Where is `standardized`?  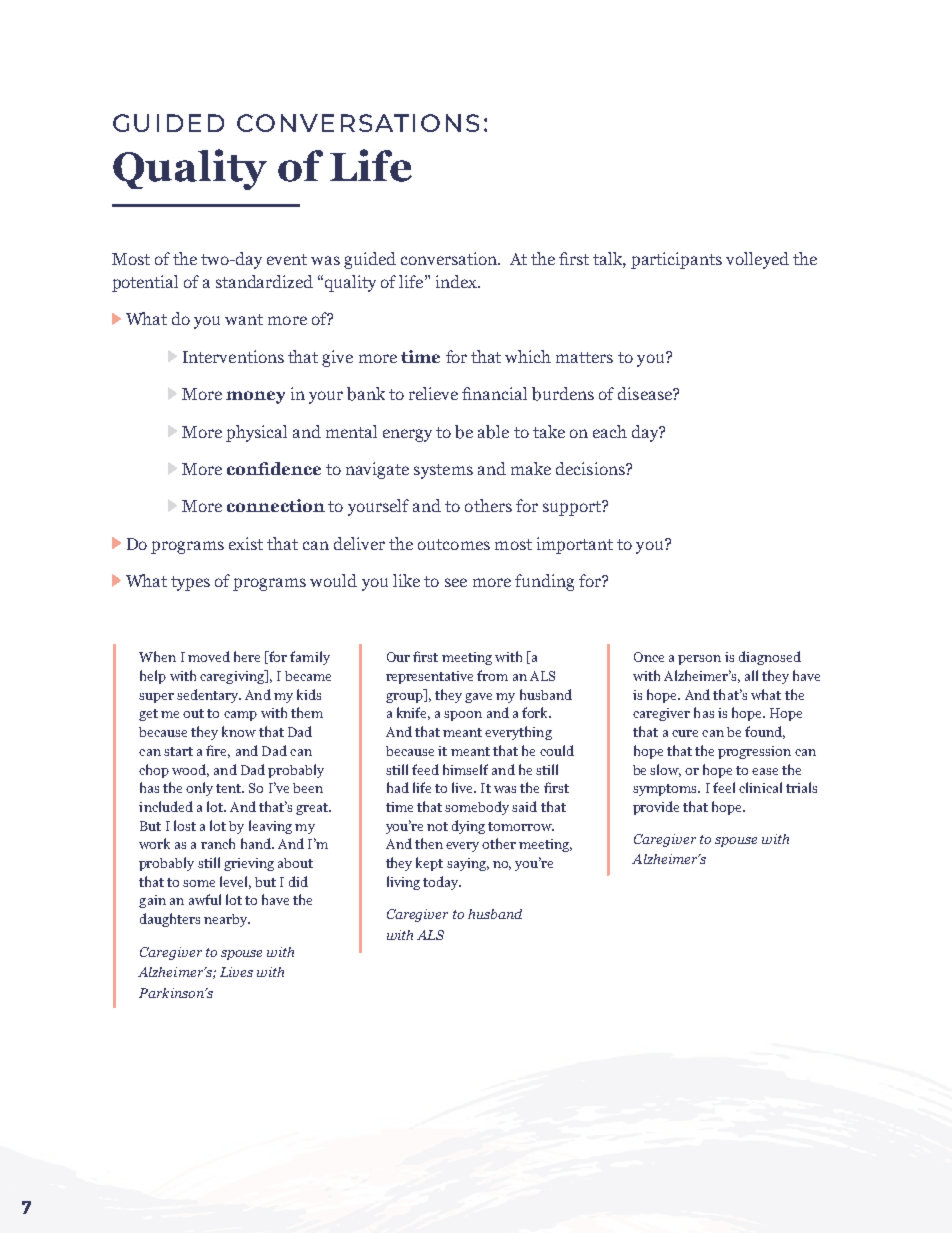 standardized is located at coordinates (264, 281).
